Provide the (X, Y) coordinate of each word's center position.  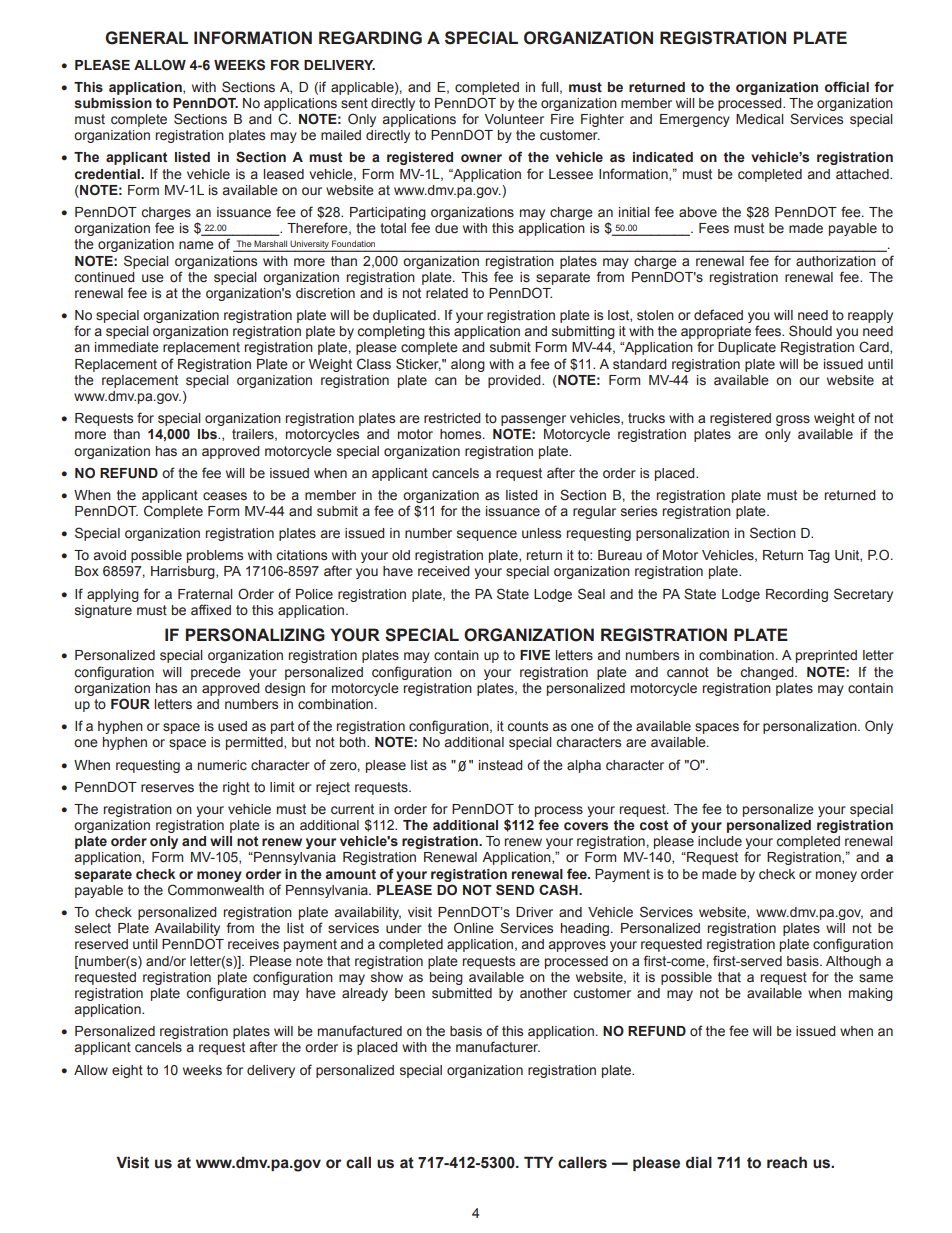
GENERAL (146, 38)
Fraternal (205, 594)
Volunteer (514, 119)
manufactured (360, 1031)
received (444, 571)
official (847, 86)
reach (787, 1162)
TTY (538, 1162)
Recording (797, 595)
